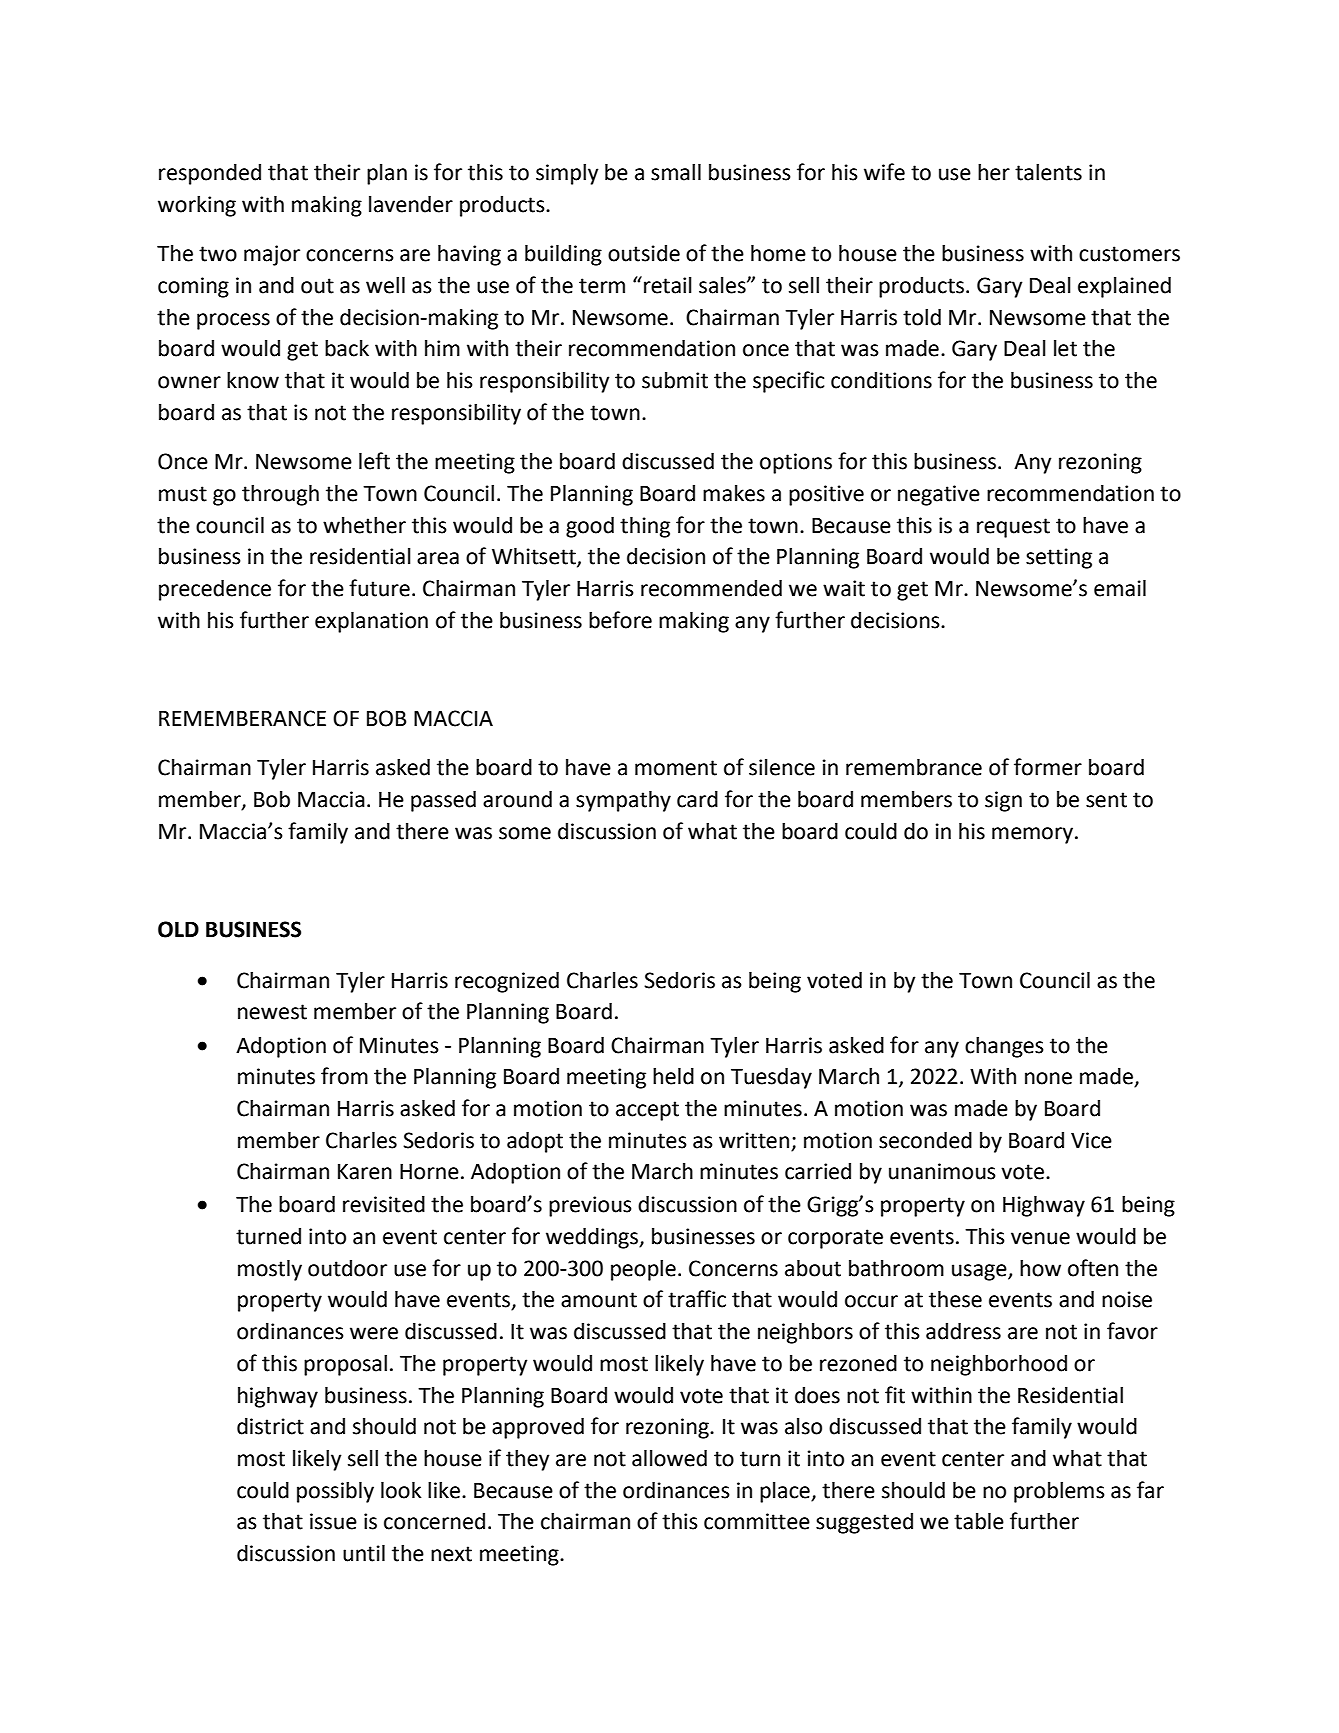 The image size is (1339, 1733). I want to click on from, so click(344, 1076).
